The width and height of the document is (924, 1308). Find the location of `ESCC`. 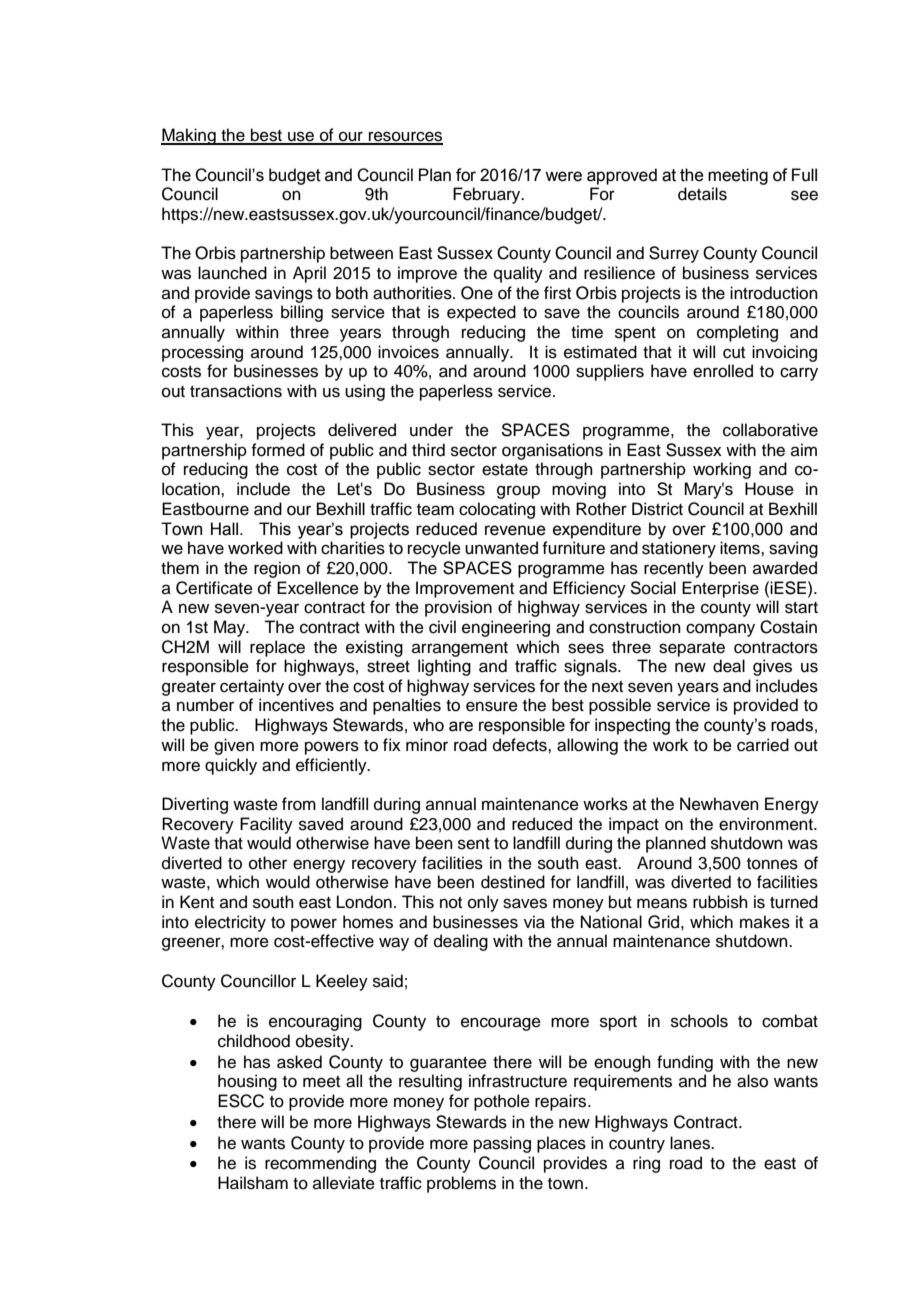

ESCC is located at coordinates (241, 1101).
